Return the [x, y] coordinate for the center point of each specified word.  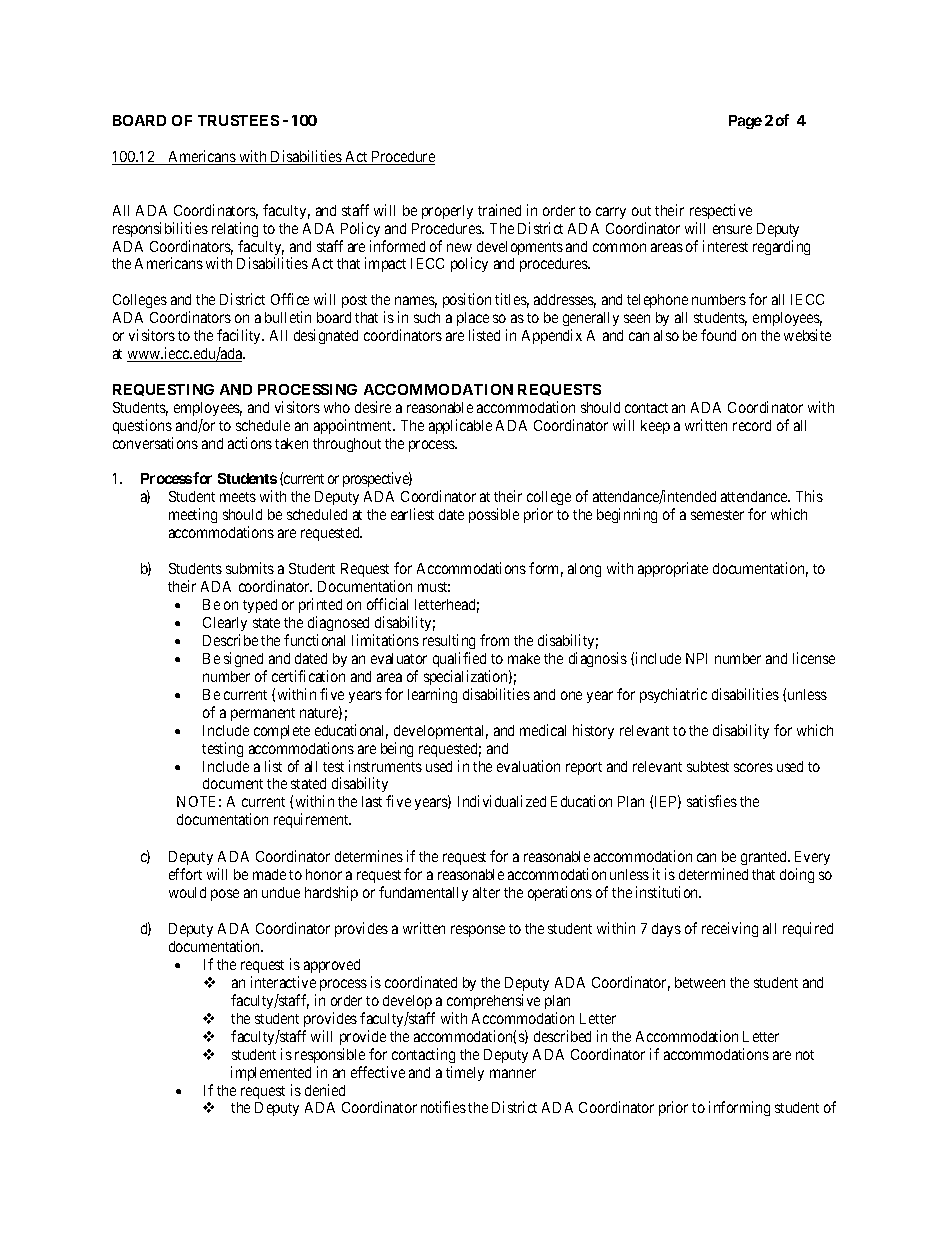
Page [745, 122]
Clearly [225, 626]
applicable [460, 426]
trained [499, 210]
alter [486, 892]
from [494, 640]
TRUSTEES [238, 120]
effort [185, 874]
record [752, 425]
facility [240, 336]
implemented [271, 1073]
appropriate [673, 569]
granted [765, 858]
